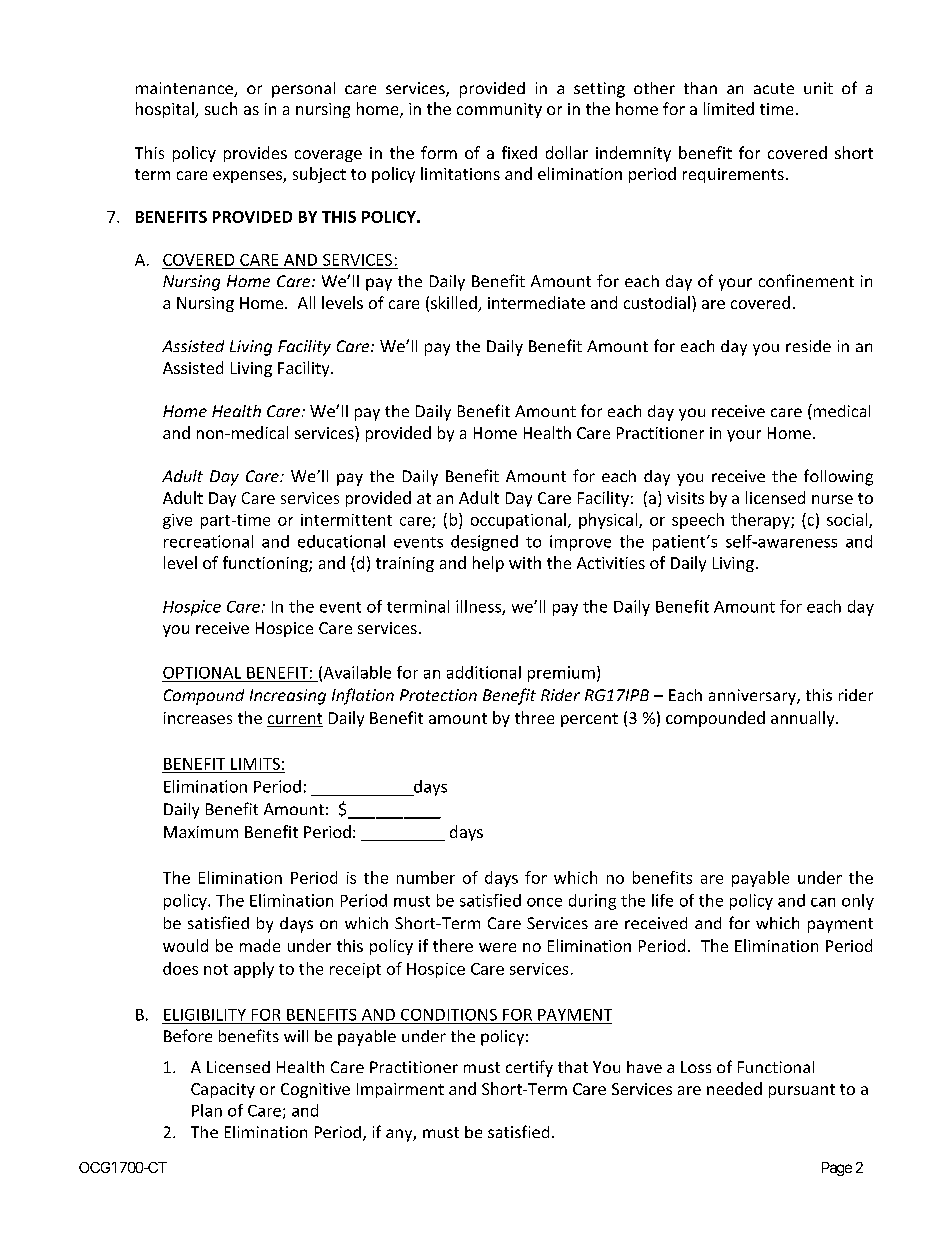 Image resolution: width=952 pixels, height=1233 pixels. What do you see at coordinates (753, 697) in the document?
I see `anniversary` at bounding box center [753, 697].
